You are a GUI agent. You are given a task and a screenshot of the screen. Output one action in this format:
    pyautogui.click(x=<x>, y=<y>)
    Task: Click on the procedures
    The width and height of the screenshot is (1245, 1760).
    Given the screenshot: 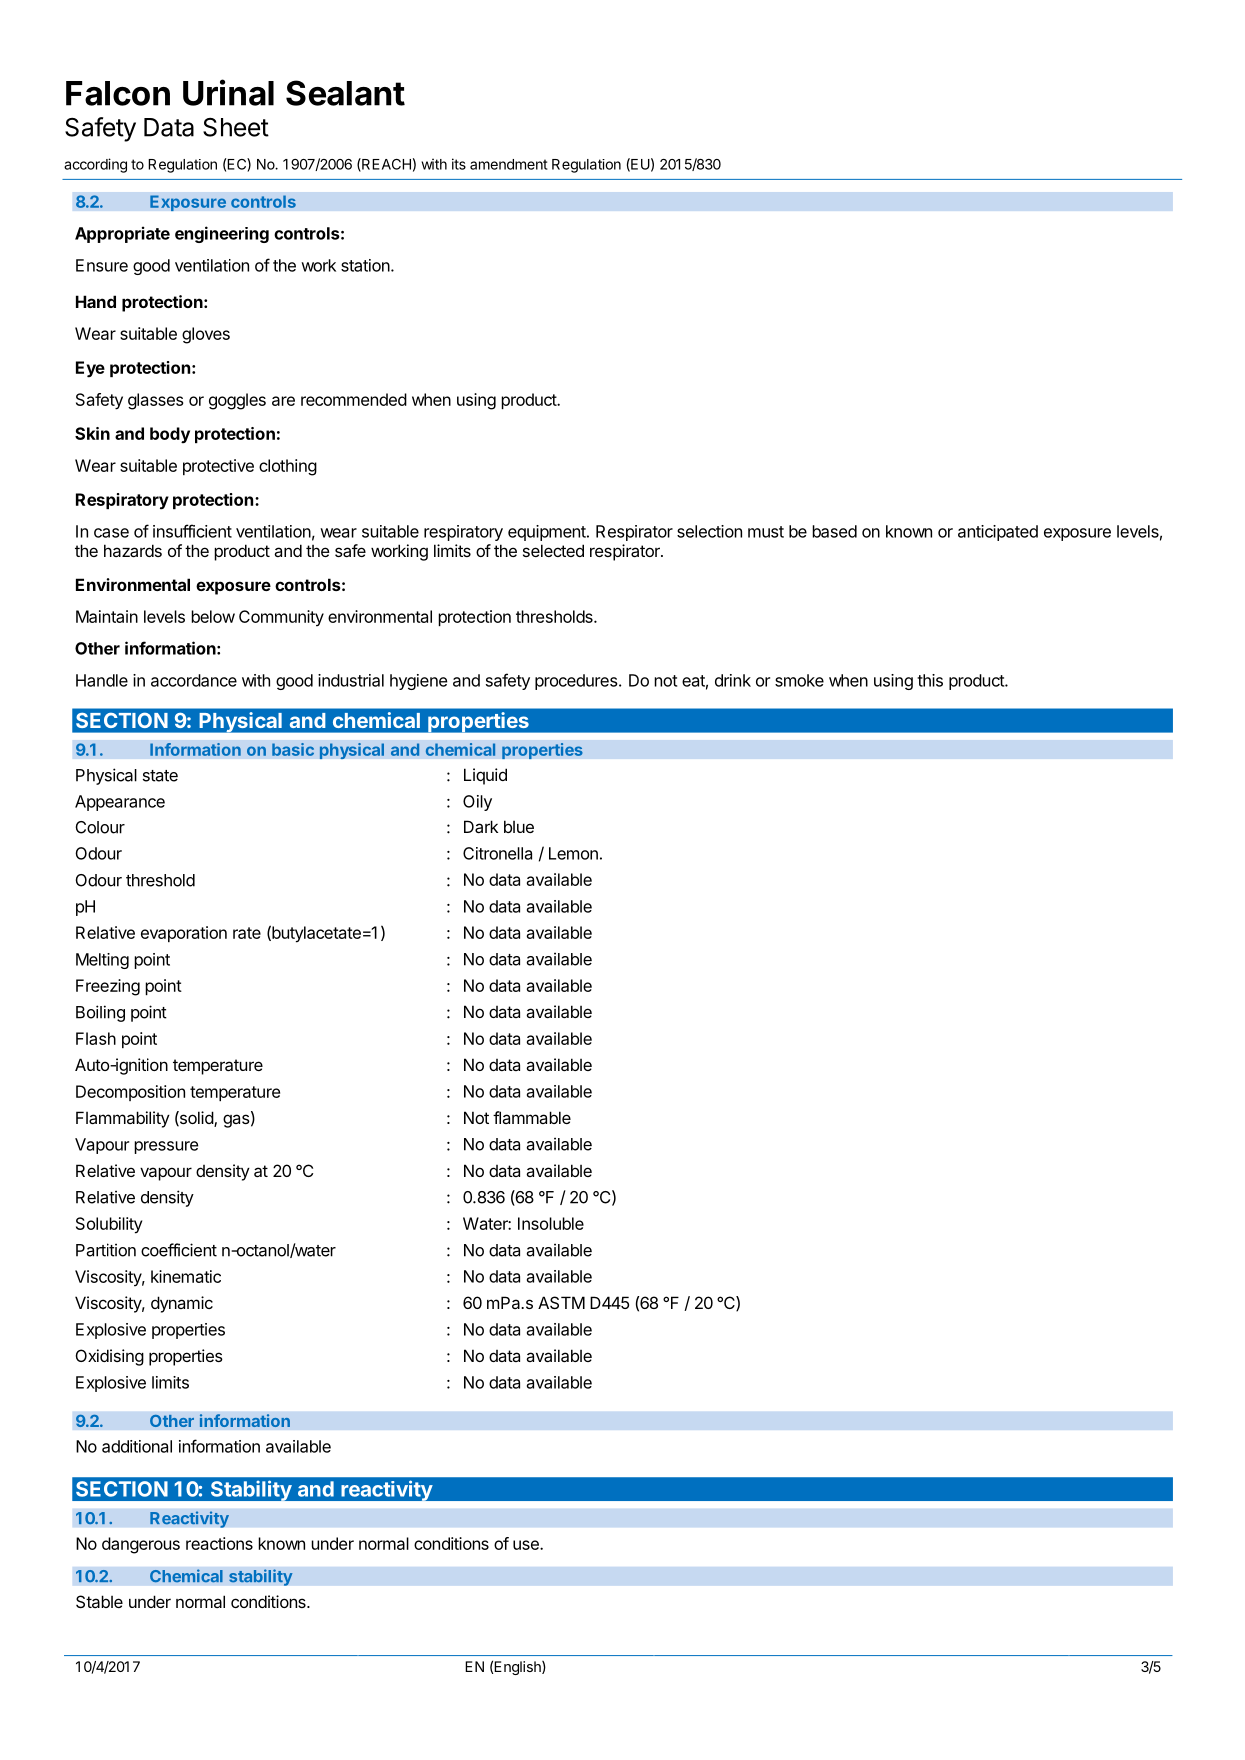 What is the action you would take?
    pyautogui.click(x=576, y=682)
